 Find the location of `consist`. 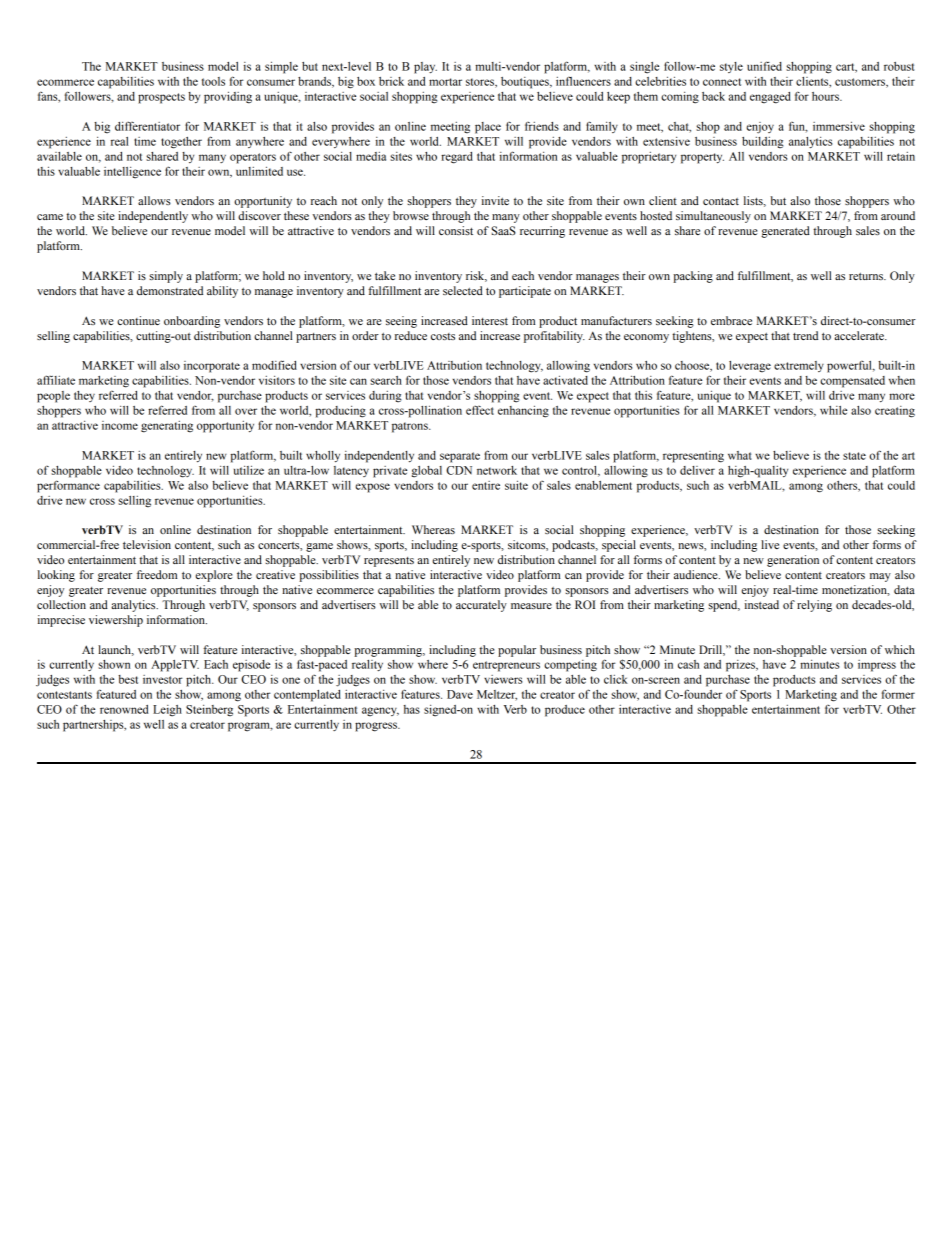

consist is located at coordinates (456, 230).
